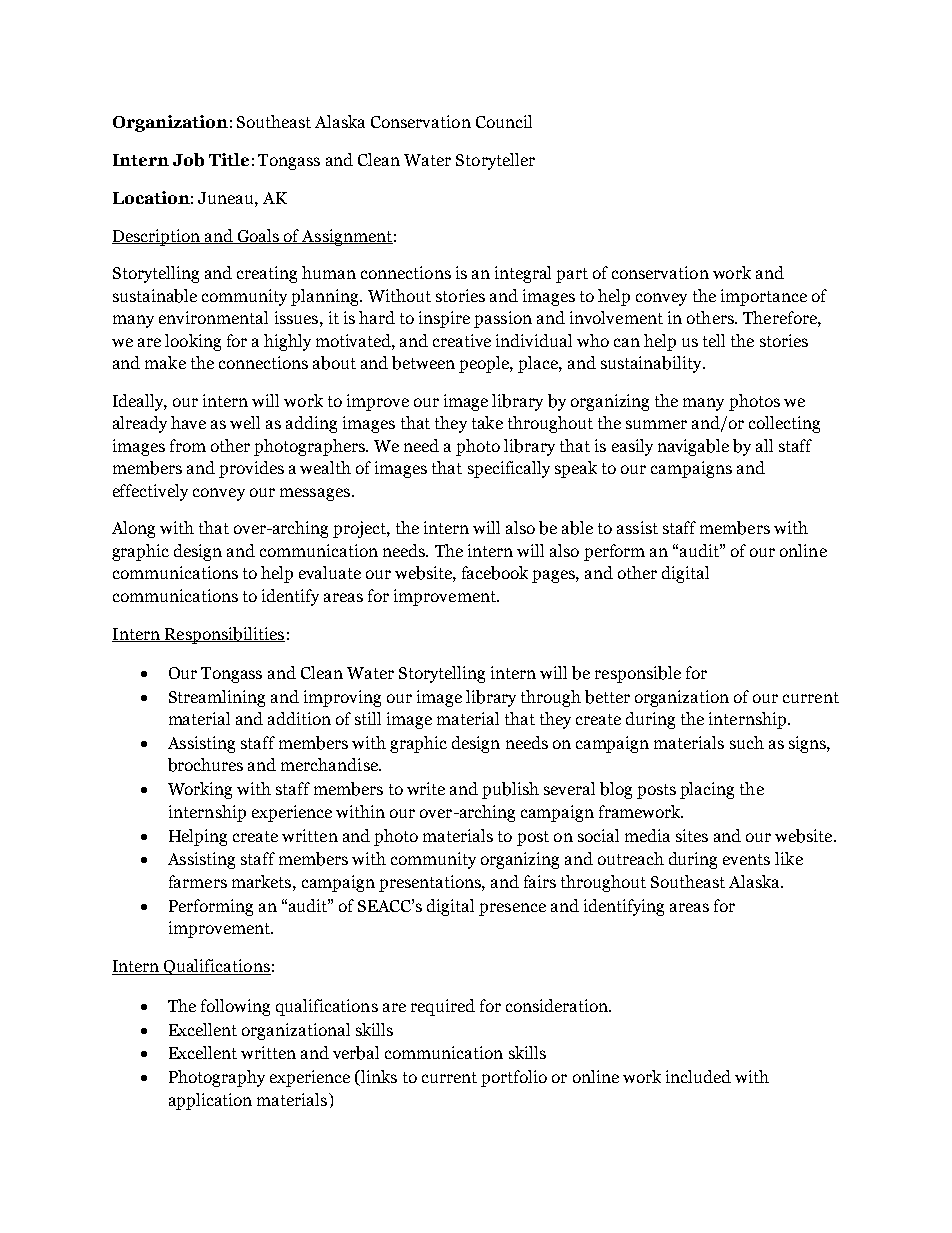 The image size is (952, 1233). I want to click on from, so click(188, 445).
